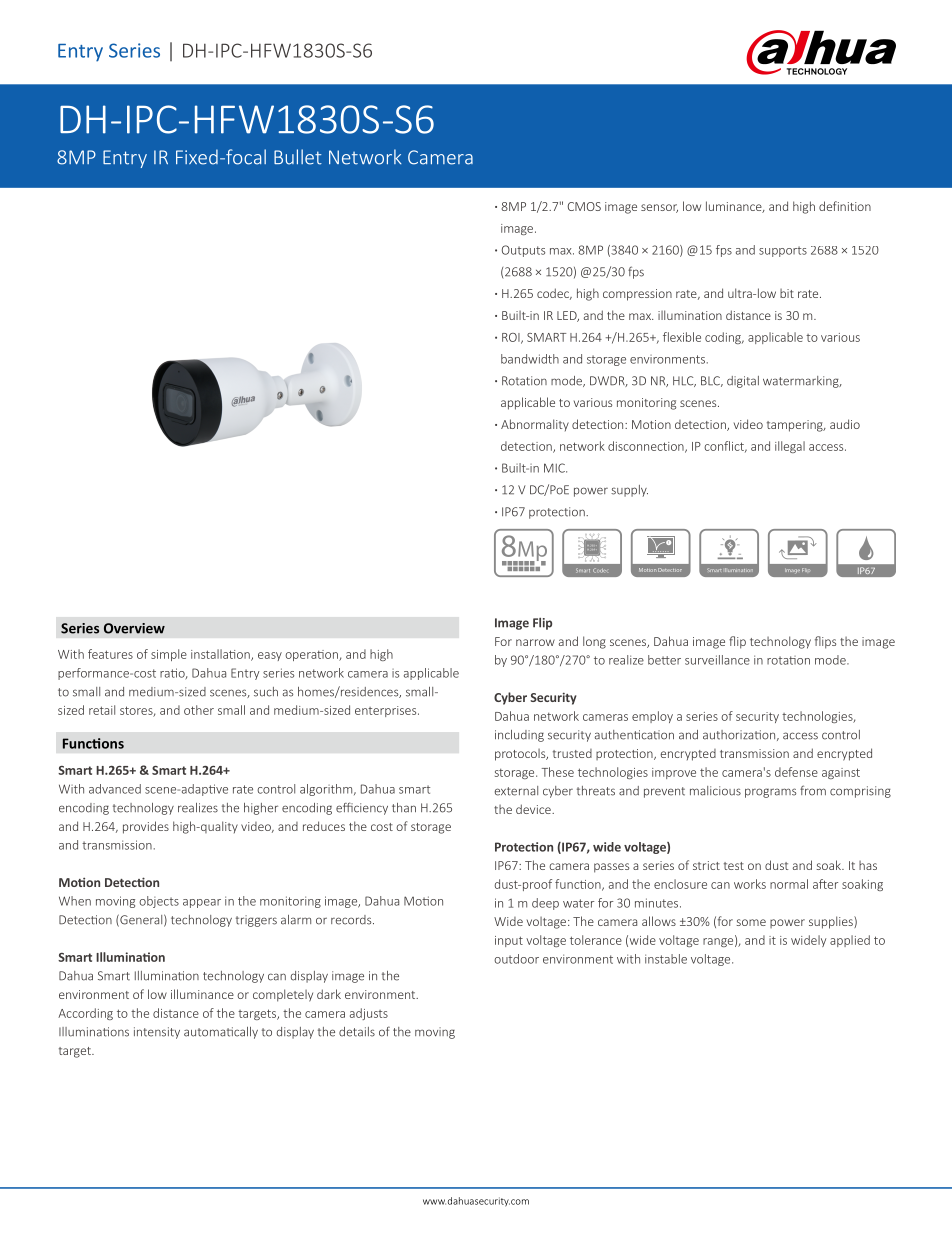  Describe the element at coordinates (845, 206) in the image. I see `definition` at that location.
